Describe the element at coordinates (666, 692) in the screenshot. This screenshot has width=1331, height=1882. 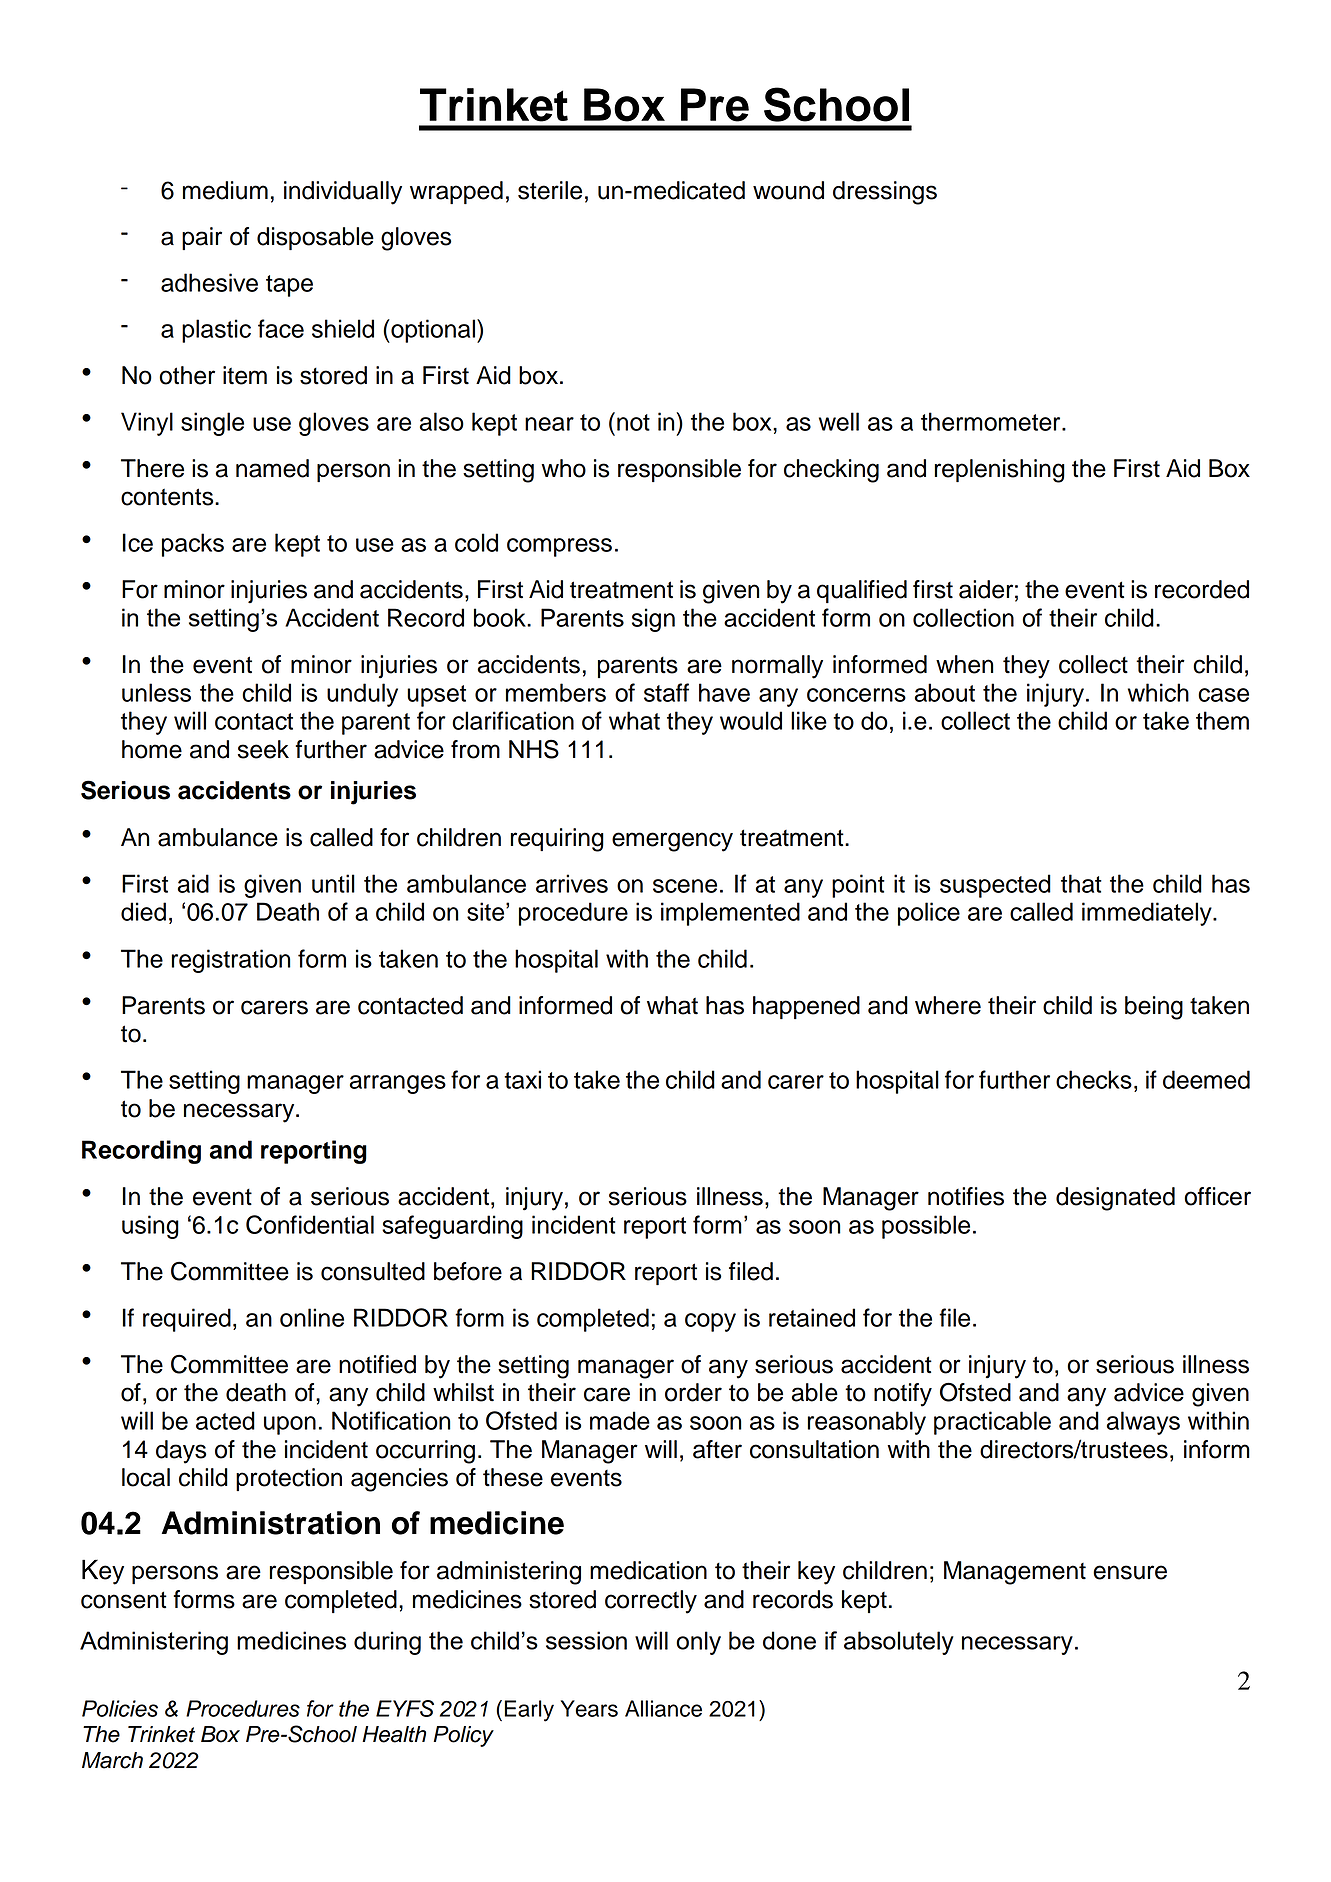
I see `staff` at that location.
